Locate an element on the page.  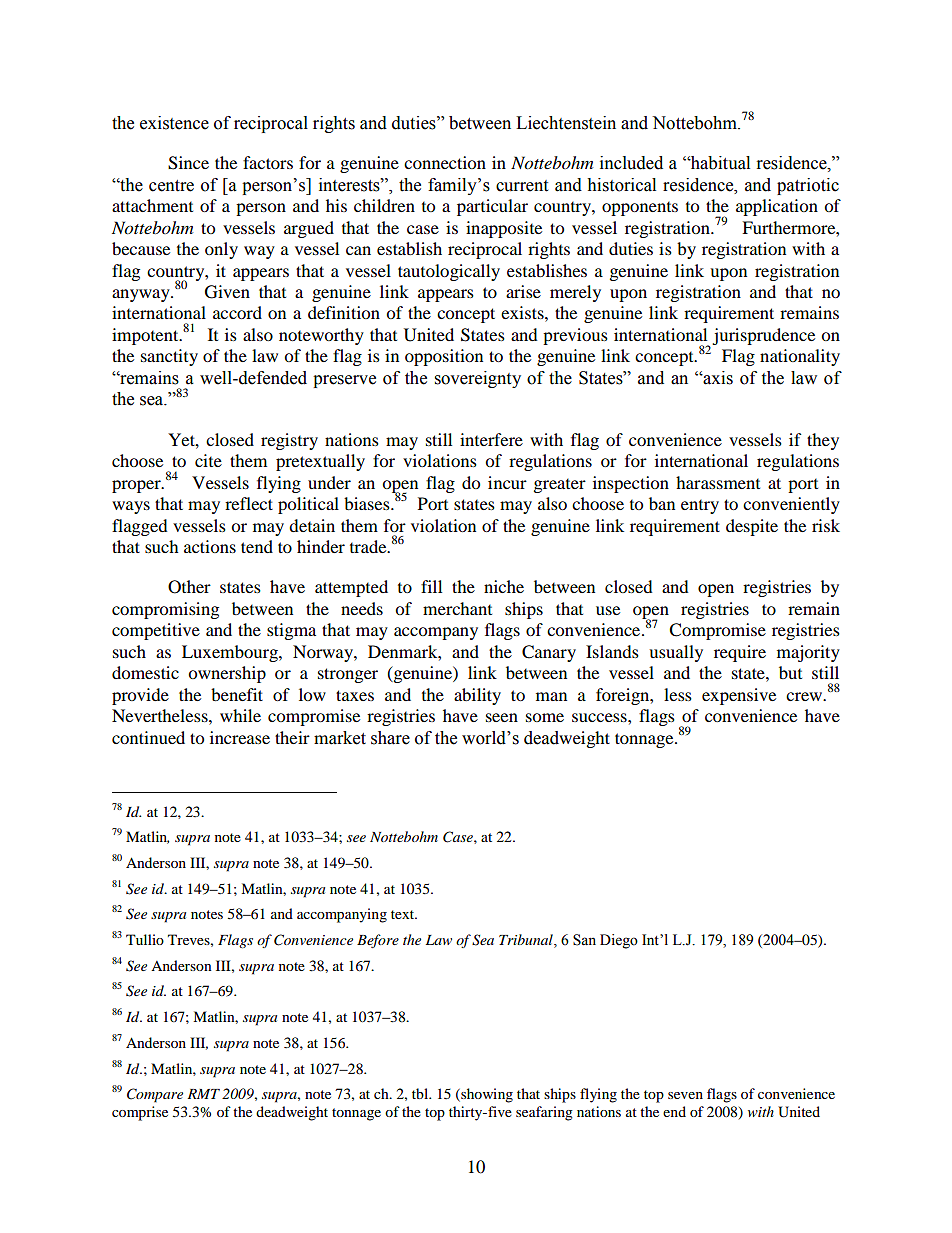
RMT is located at coordinates (203, 1094).
